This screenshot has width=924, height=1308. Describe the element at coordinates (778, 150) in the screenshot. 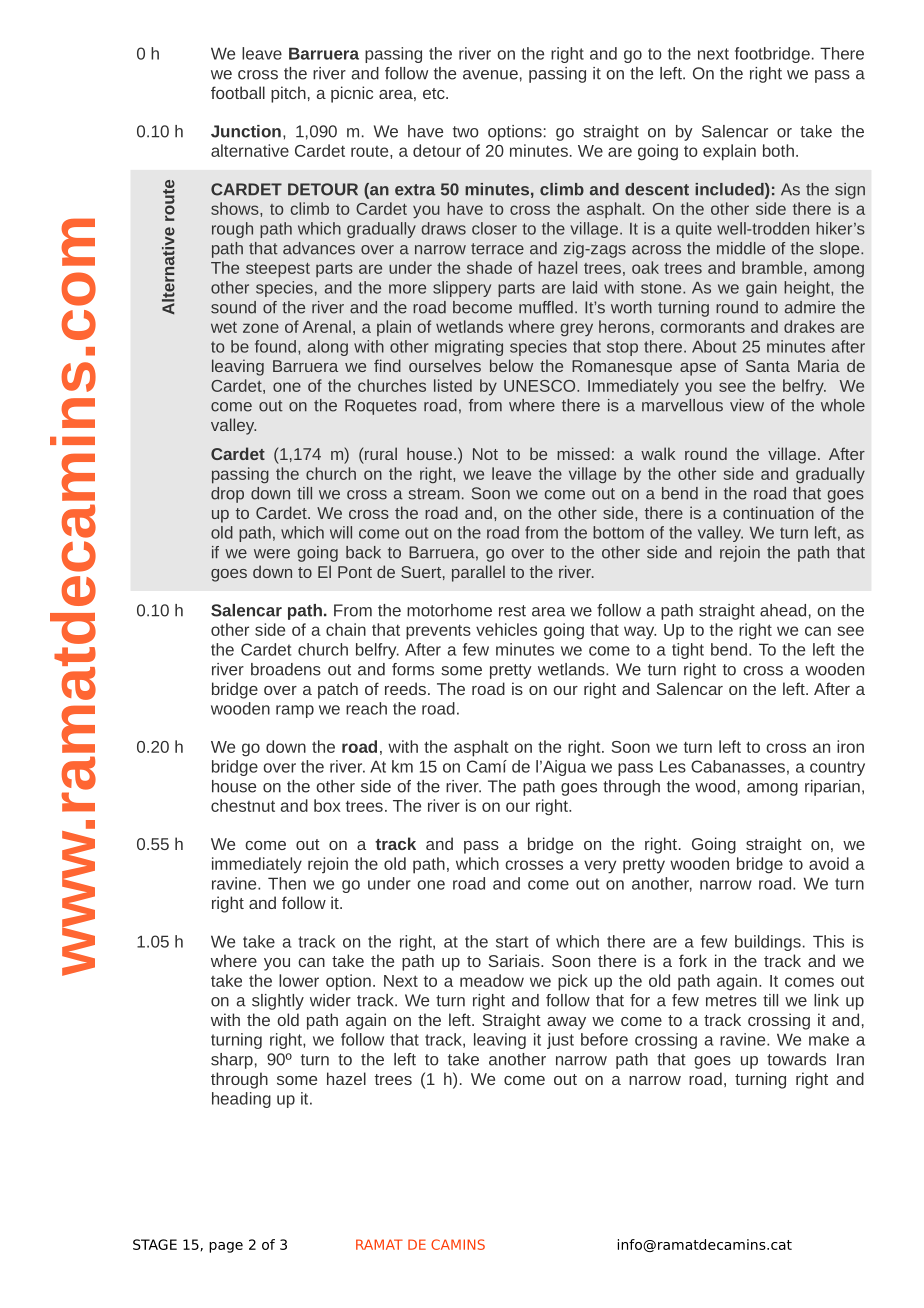

I see `both` at that location.
